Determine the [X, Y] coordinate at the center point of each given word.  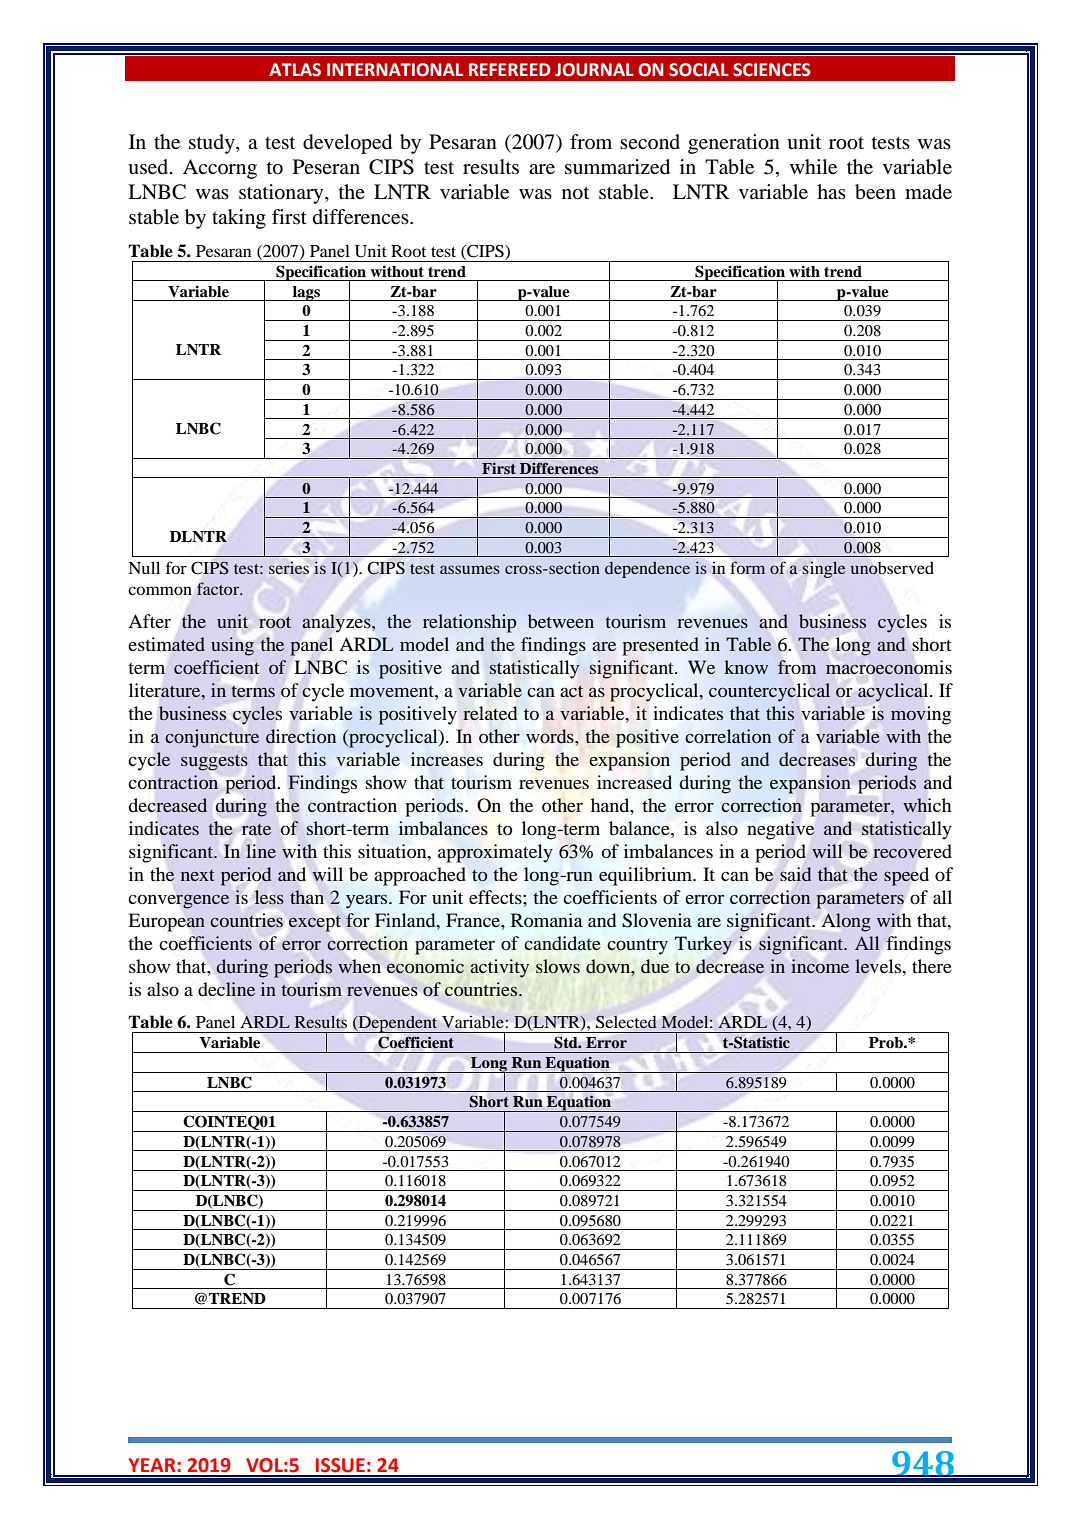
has [831, 191]
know [746, 667]
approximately [495, 853]
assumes [470, 569]
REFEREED [510, 69]
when [359, 966]
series [289, 568]
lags [306, 293]
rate [256, 829]
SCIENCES [772, 70]
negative [781, 830]
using [232, 646]
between [561, 621]
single [824, 570]
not [575, 193]
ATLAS [295, 70]
